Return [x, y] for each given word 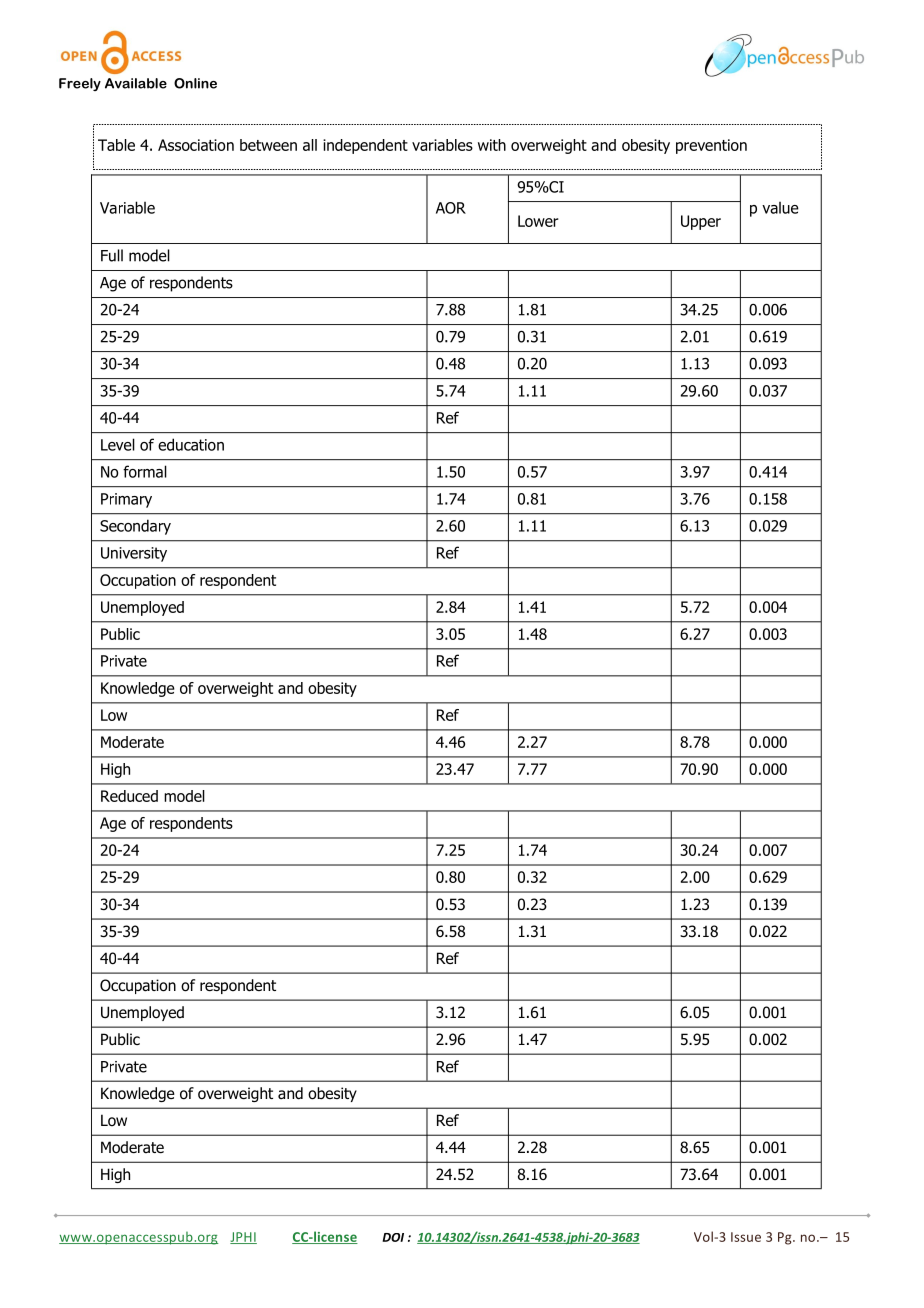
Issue [746, 1237]
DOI [393, 1237]
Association [196, 145]
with [492, 145]
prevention [711, 146]
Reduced [129, 796]
